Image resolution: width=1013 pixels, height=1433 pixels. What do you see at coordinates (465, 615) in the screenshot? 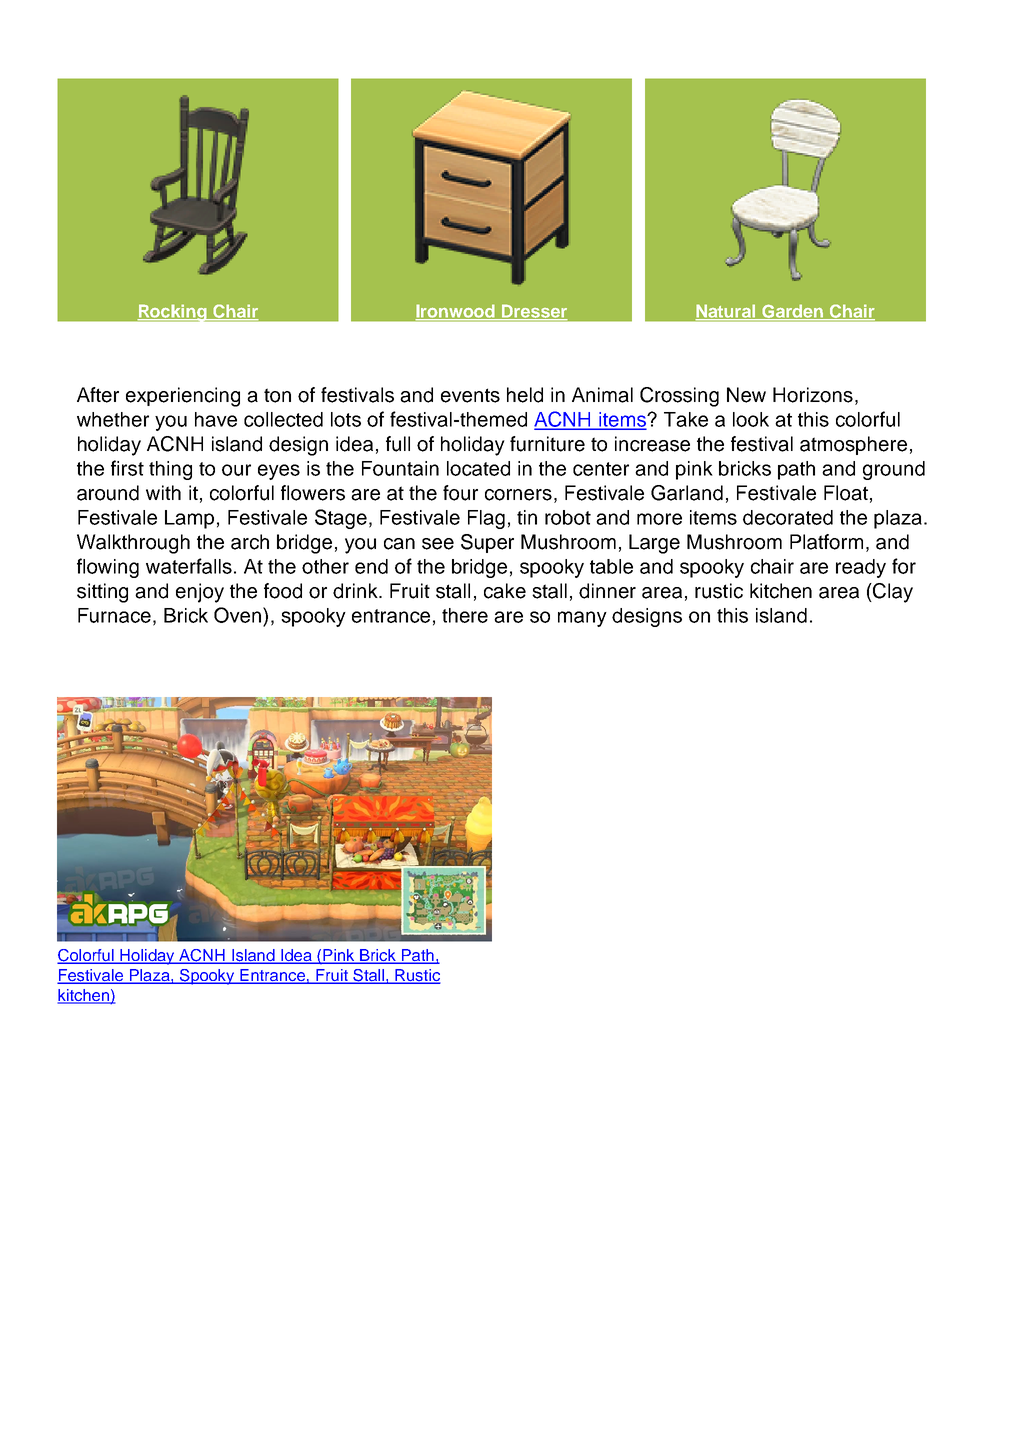
I see `there` at bounding box center [465, 615].
